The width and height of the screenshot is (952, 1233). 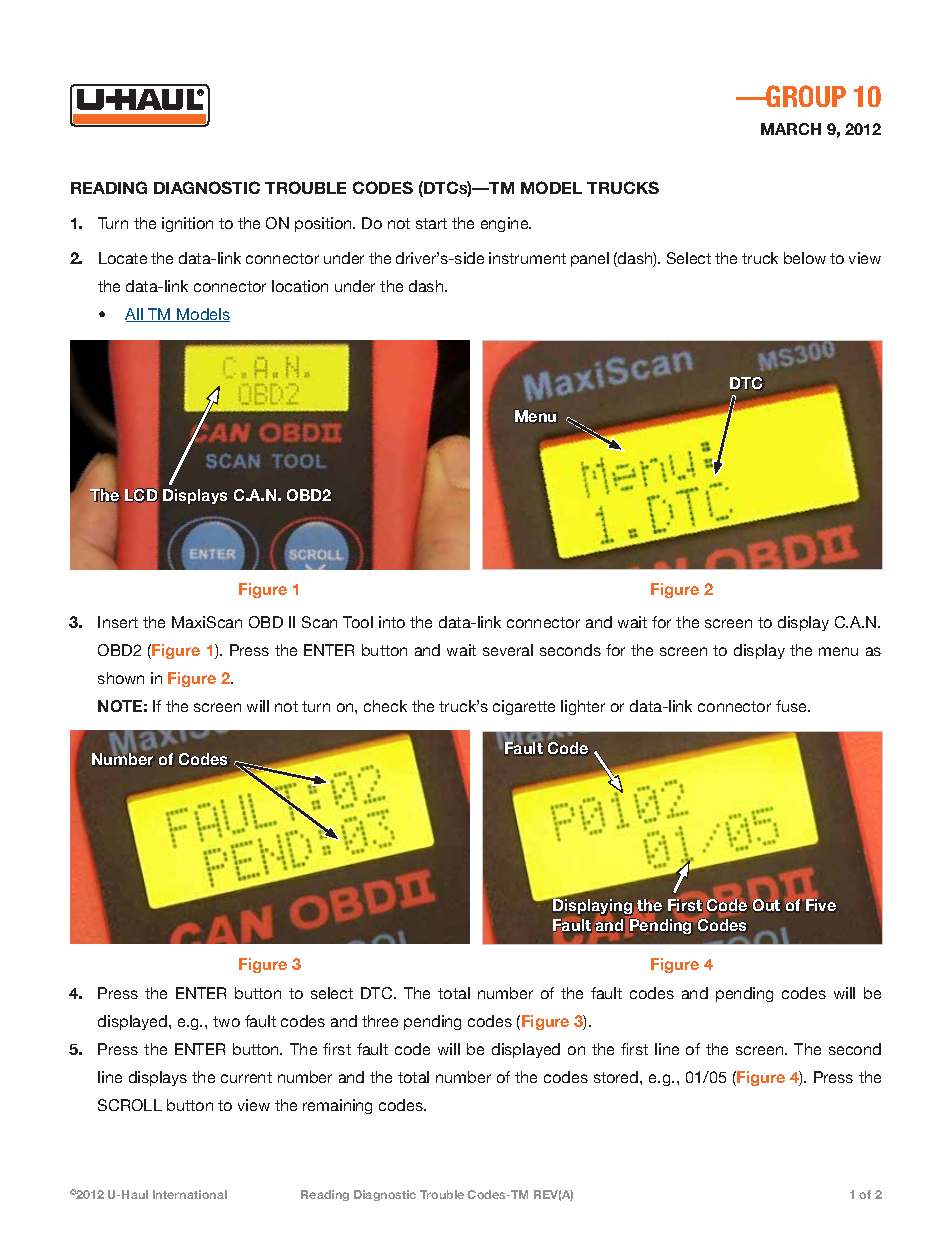 What do you see at coordinates (118, 622) in the screenshot?
I see `Insert` at bounding box center [118, 622].
